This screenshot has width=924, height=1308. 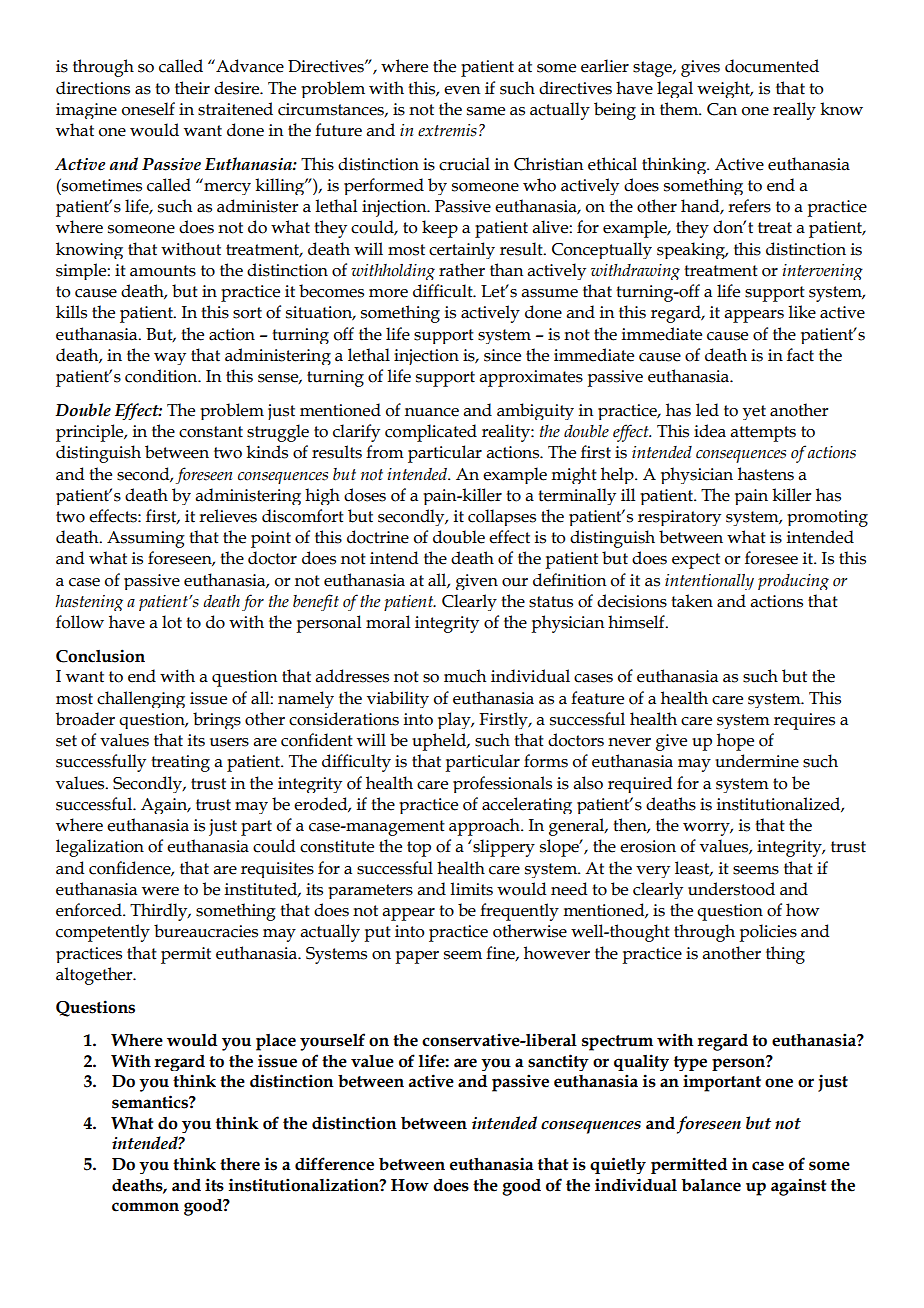 What do you see at coordinates (334, 1164) in the screenshot?
I see `difference` at bounding box center [334, 1164].
